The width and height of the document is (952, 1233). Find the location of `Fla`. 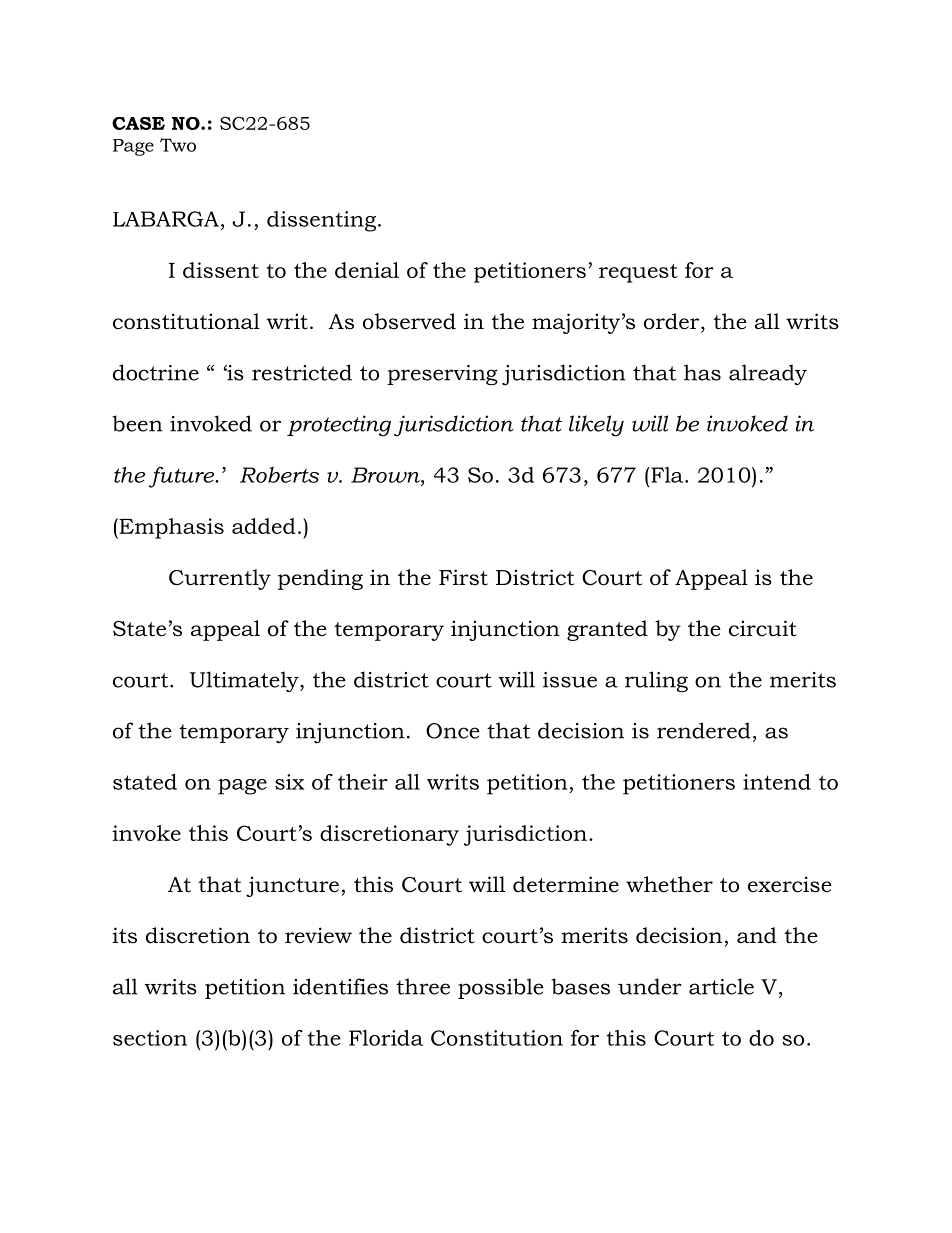

Fla is located at coordinates (667, 475).
